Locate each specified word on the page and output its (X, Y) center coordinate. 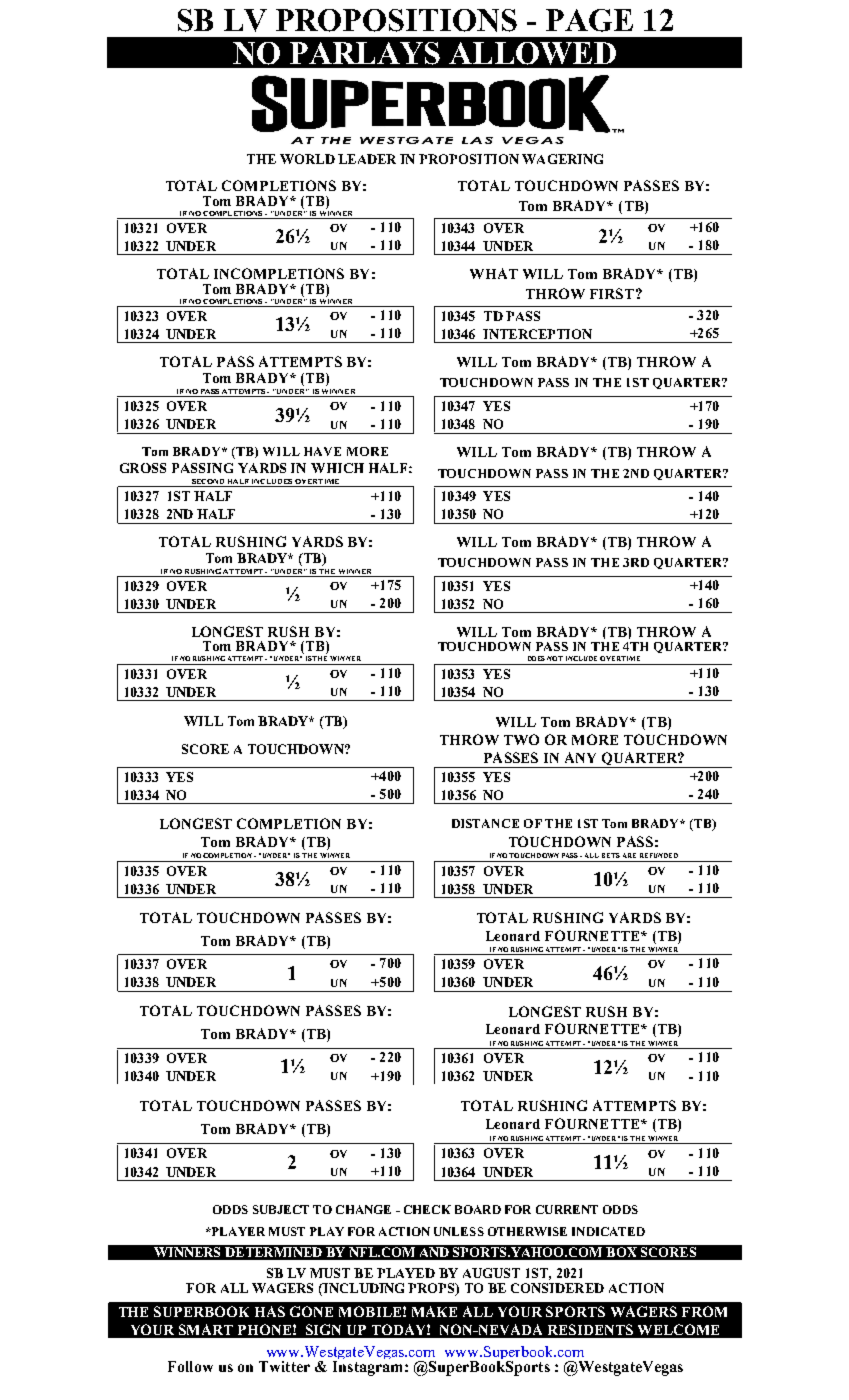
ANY (580, 757)
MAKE (434, 1311)
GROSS (143, 468)
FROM (704, 1311)
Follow (190, 1366)
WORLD (307, 159)
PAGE (589, 20)
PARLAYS (365, 53)
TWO (521, 739)
